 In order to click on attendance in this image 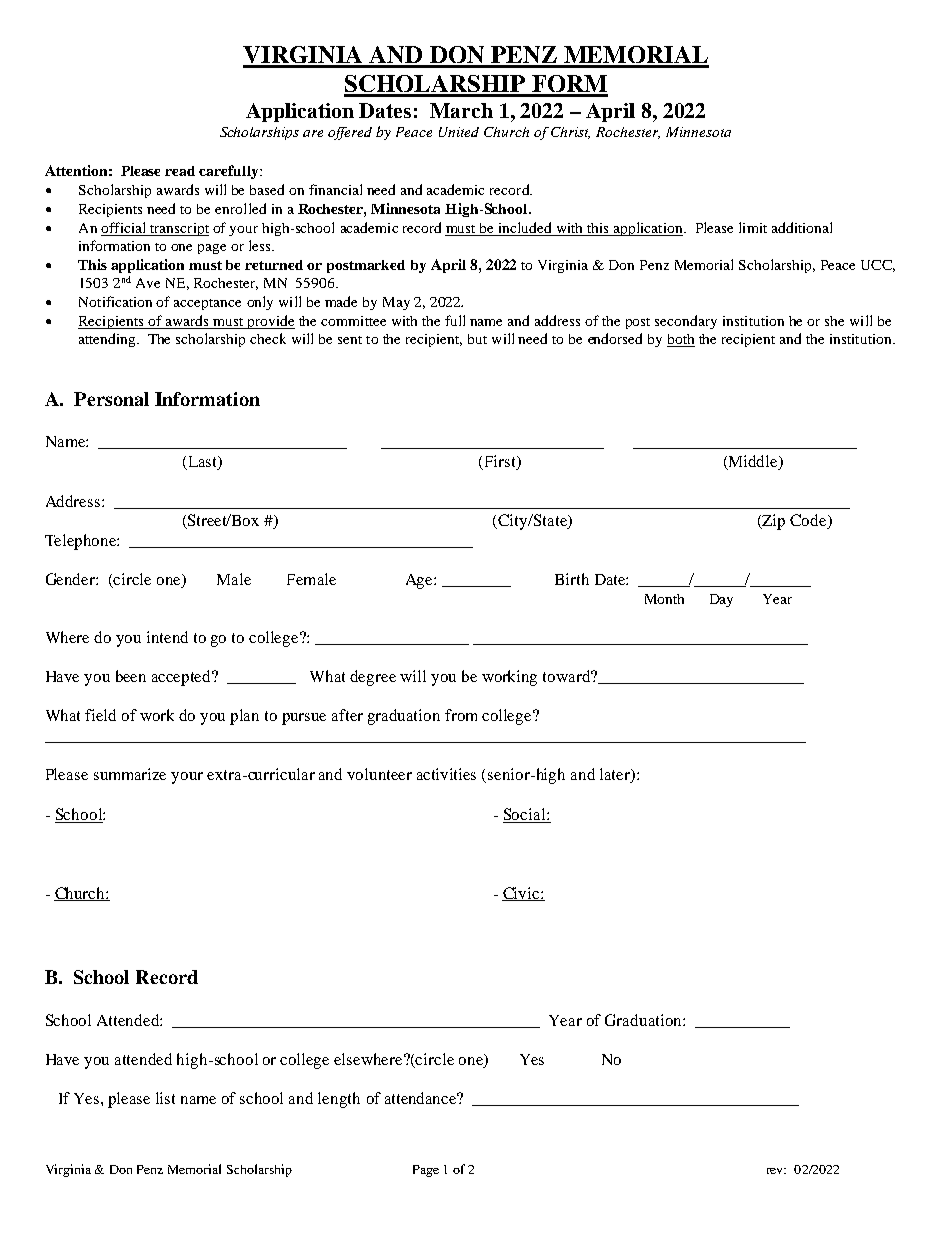, I will do `click(422, 1098)`.
